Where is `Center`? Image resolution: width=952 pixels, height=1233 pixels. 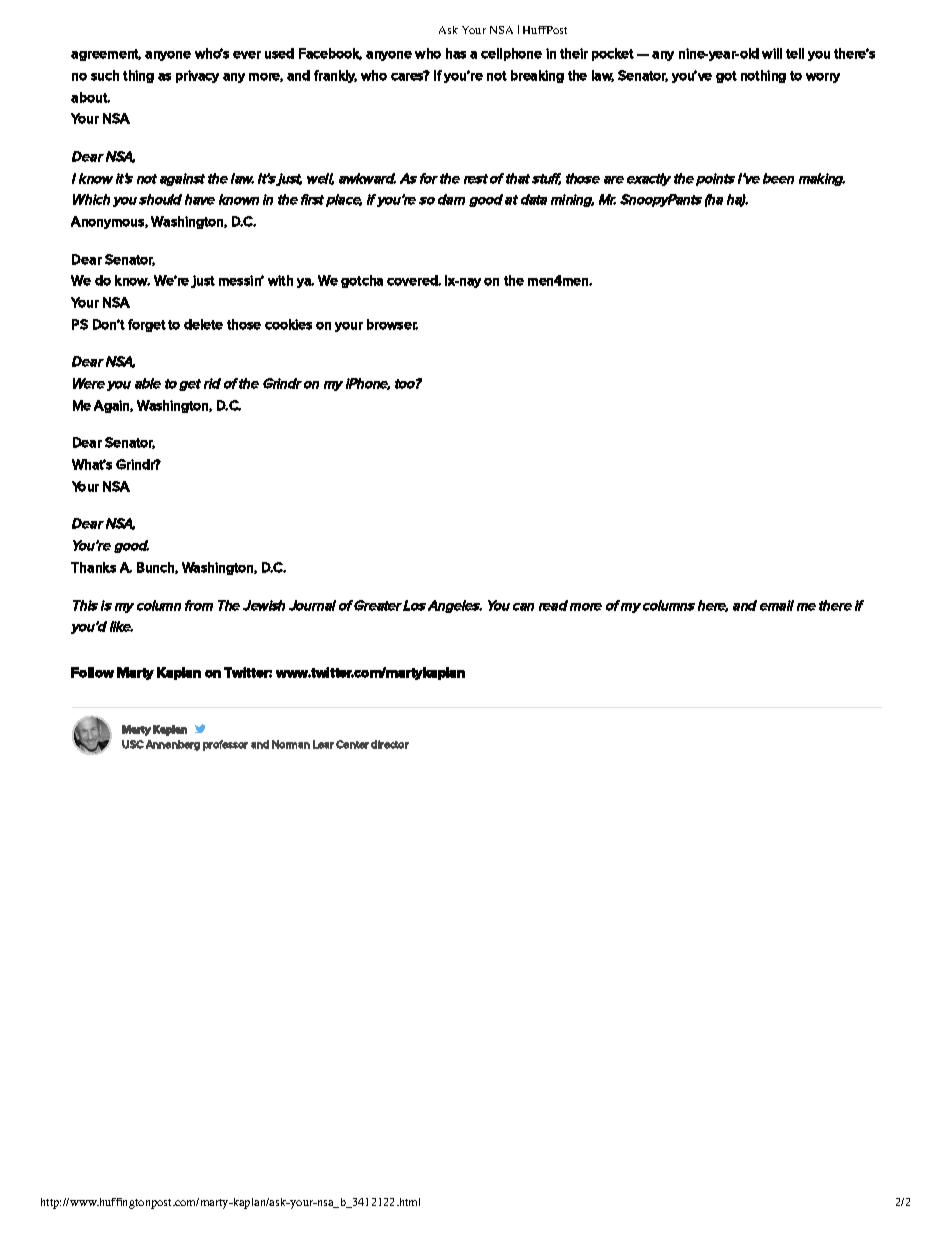
Center is located at coordinates (352, 744).
